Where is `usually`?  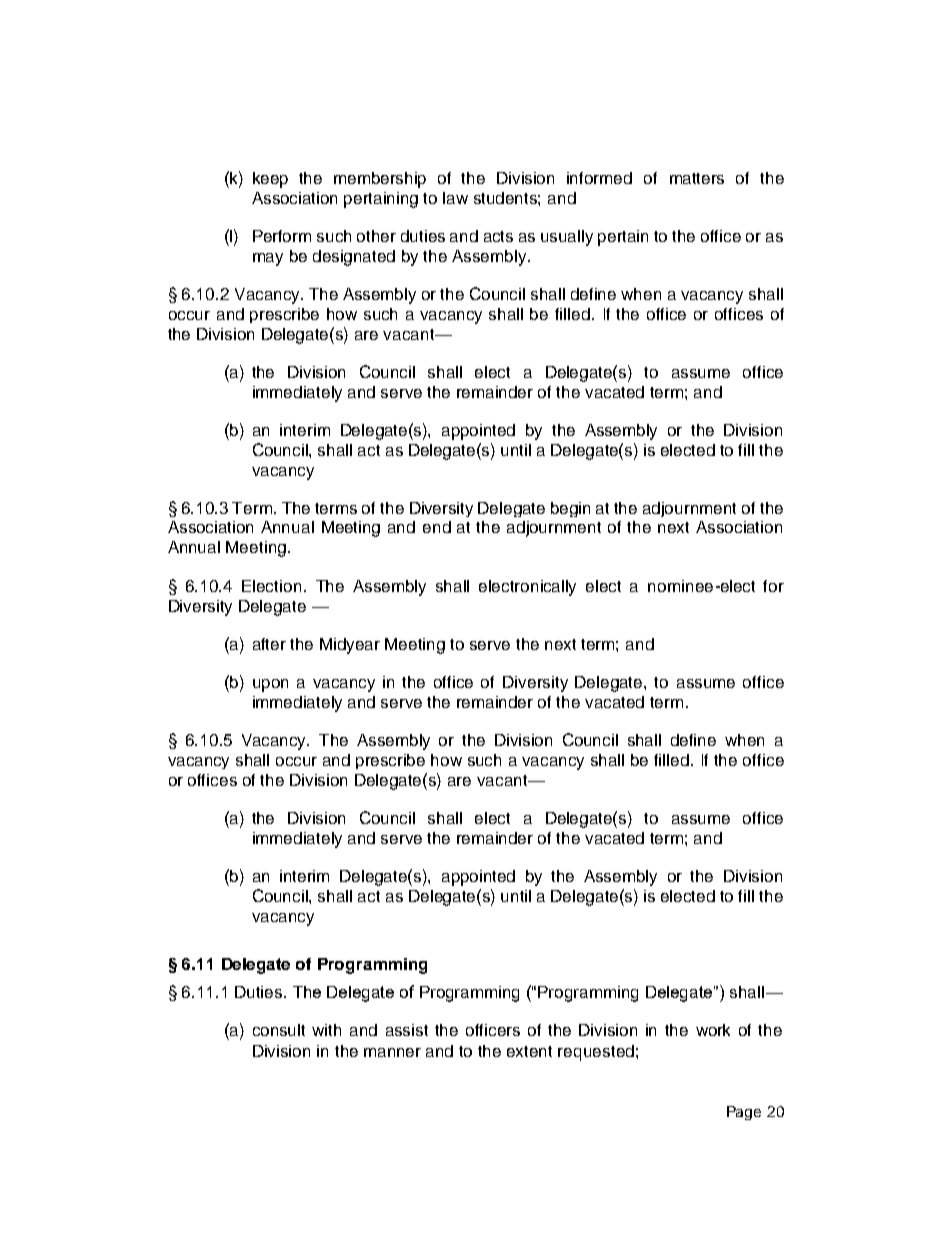
usually is located at coordinates (567, 238).
